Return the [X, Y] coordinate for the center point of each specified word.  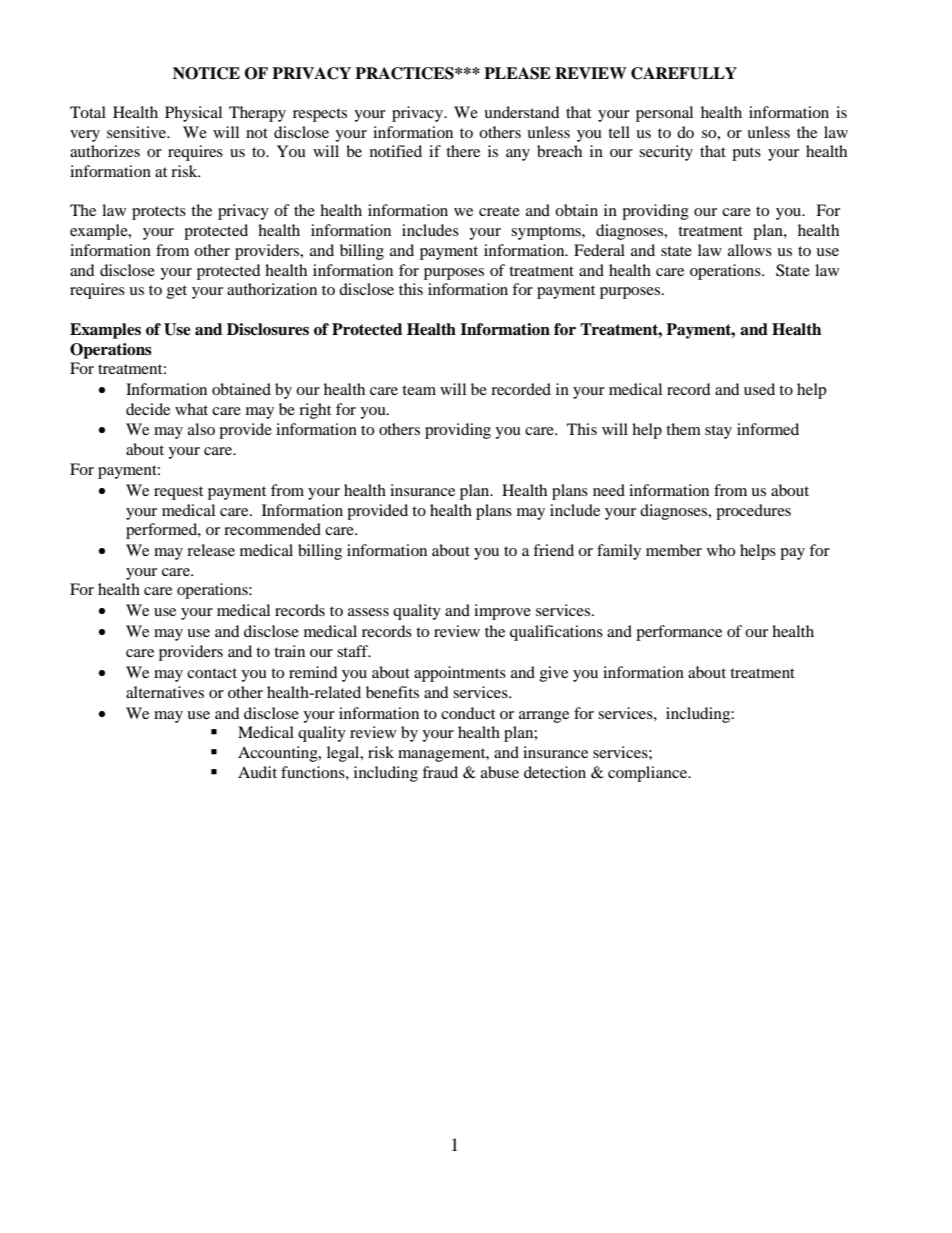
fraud [440, 772]
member [674, 550]
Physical [193, 114]
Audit [257, 772]
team [419, 390]
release [211, 550]
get [177, 292]
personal [664, 114]
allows [750, 250]
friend [553, 550]
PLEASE [517, 73]
